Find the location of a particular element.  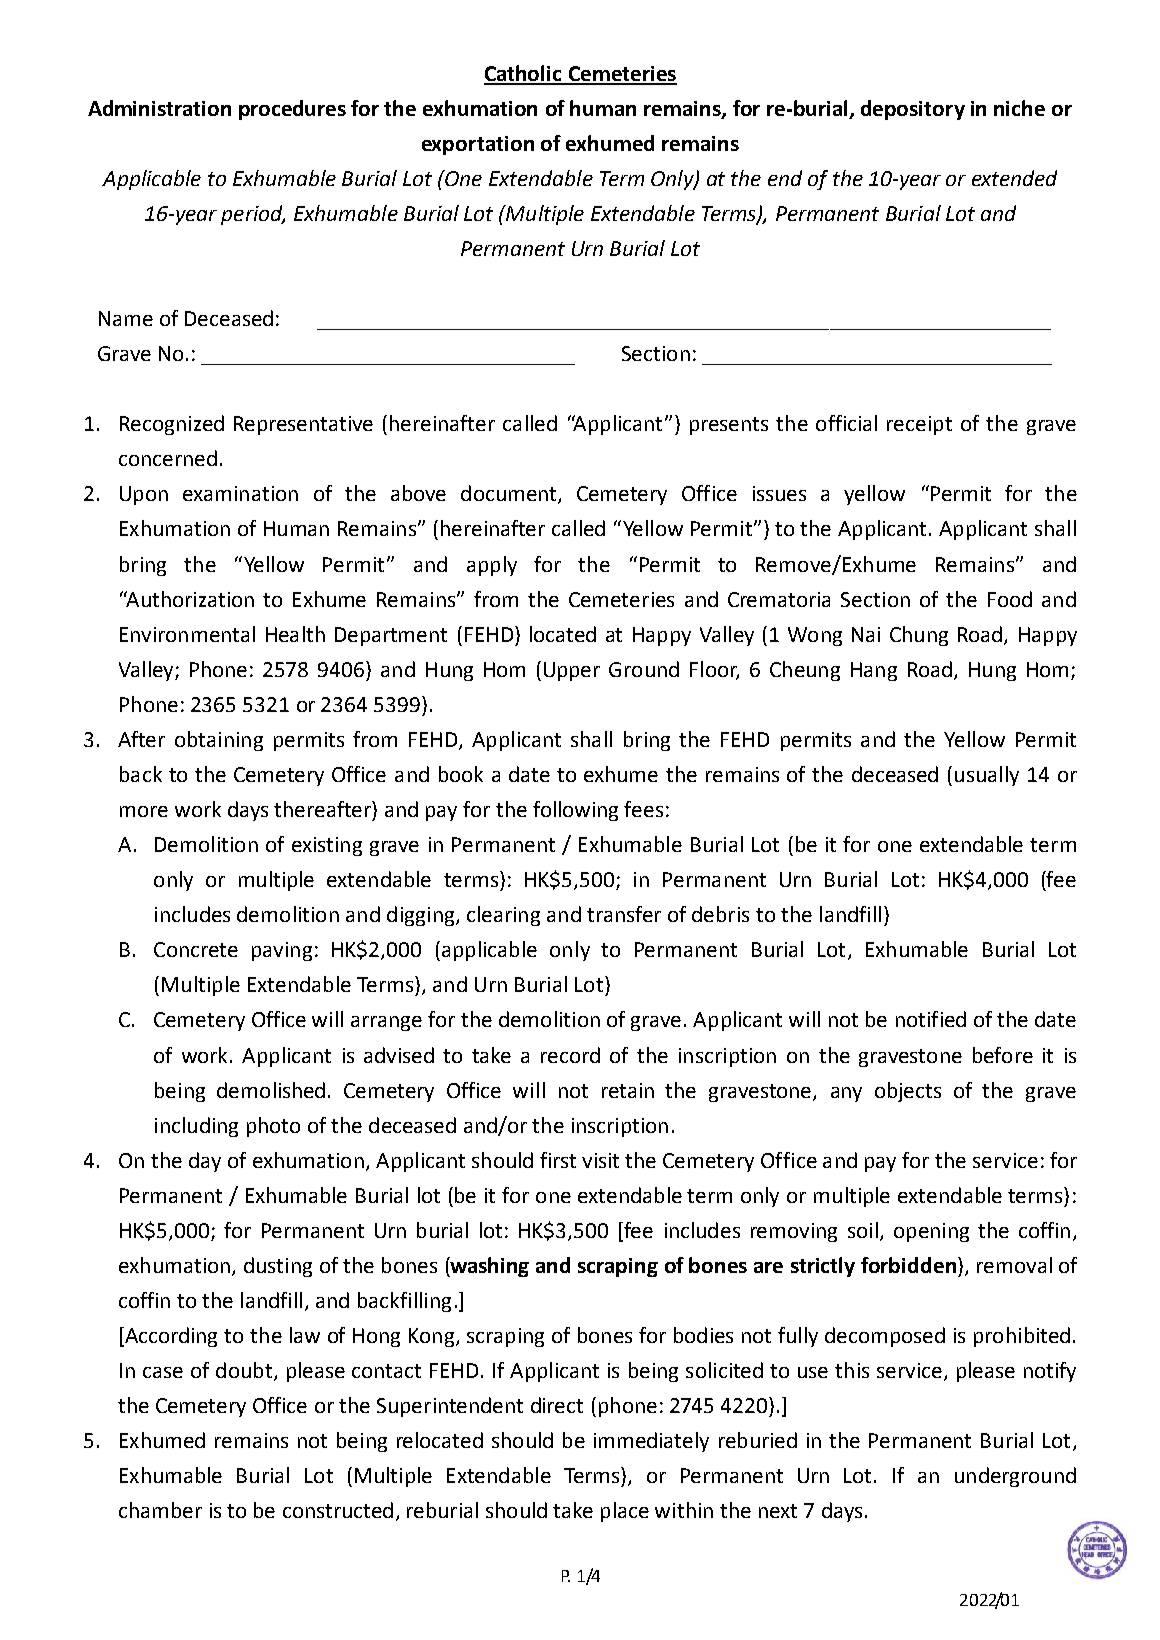

record is located at coordinates (570, 1055).
